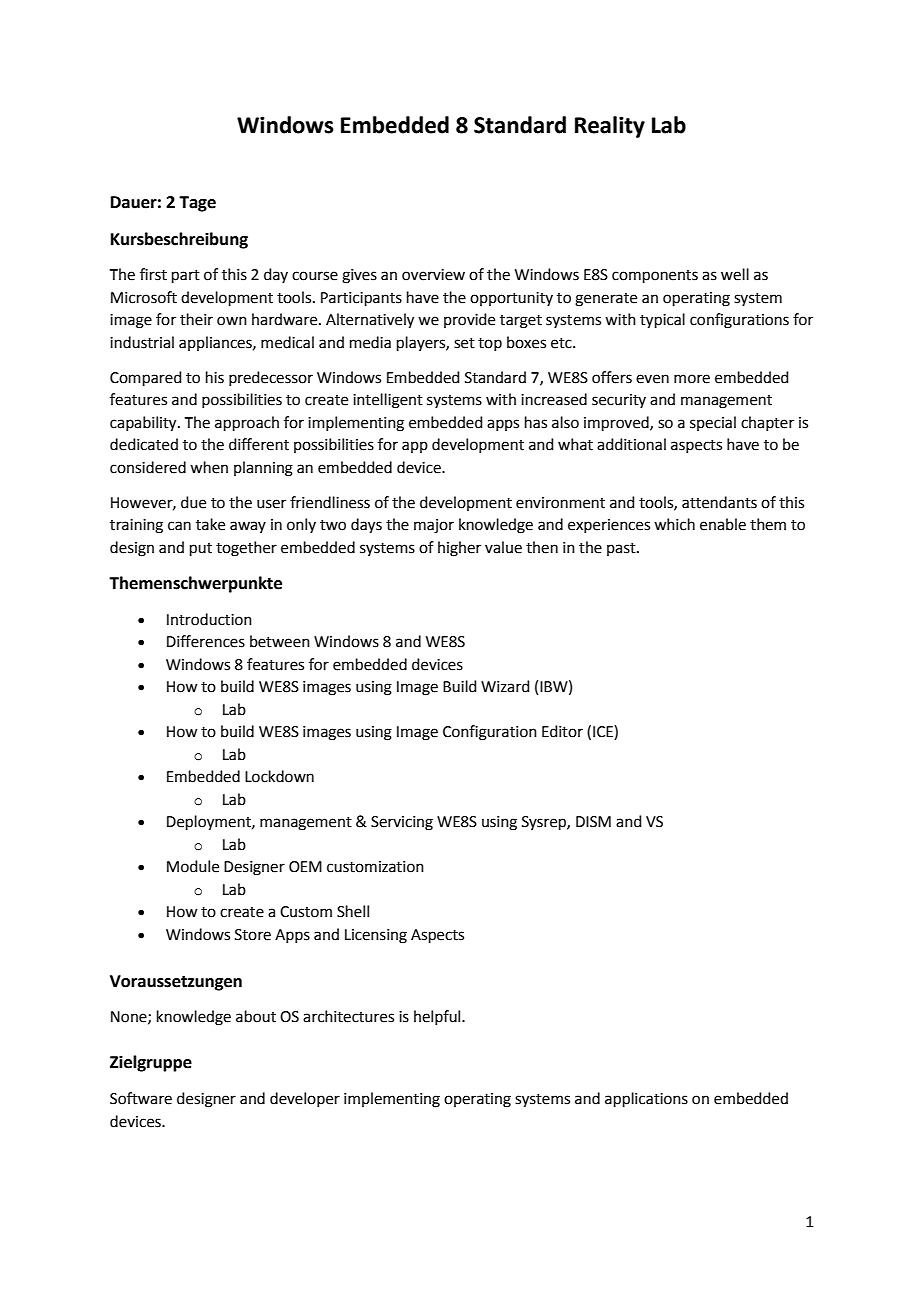 The width and height of the screenshot is (924, 1308). What do you see at coordinates (141, 1098) in the screenshot?
I see `Software` at bounding box center [141, 1098].
